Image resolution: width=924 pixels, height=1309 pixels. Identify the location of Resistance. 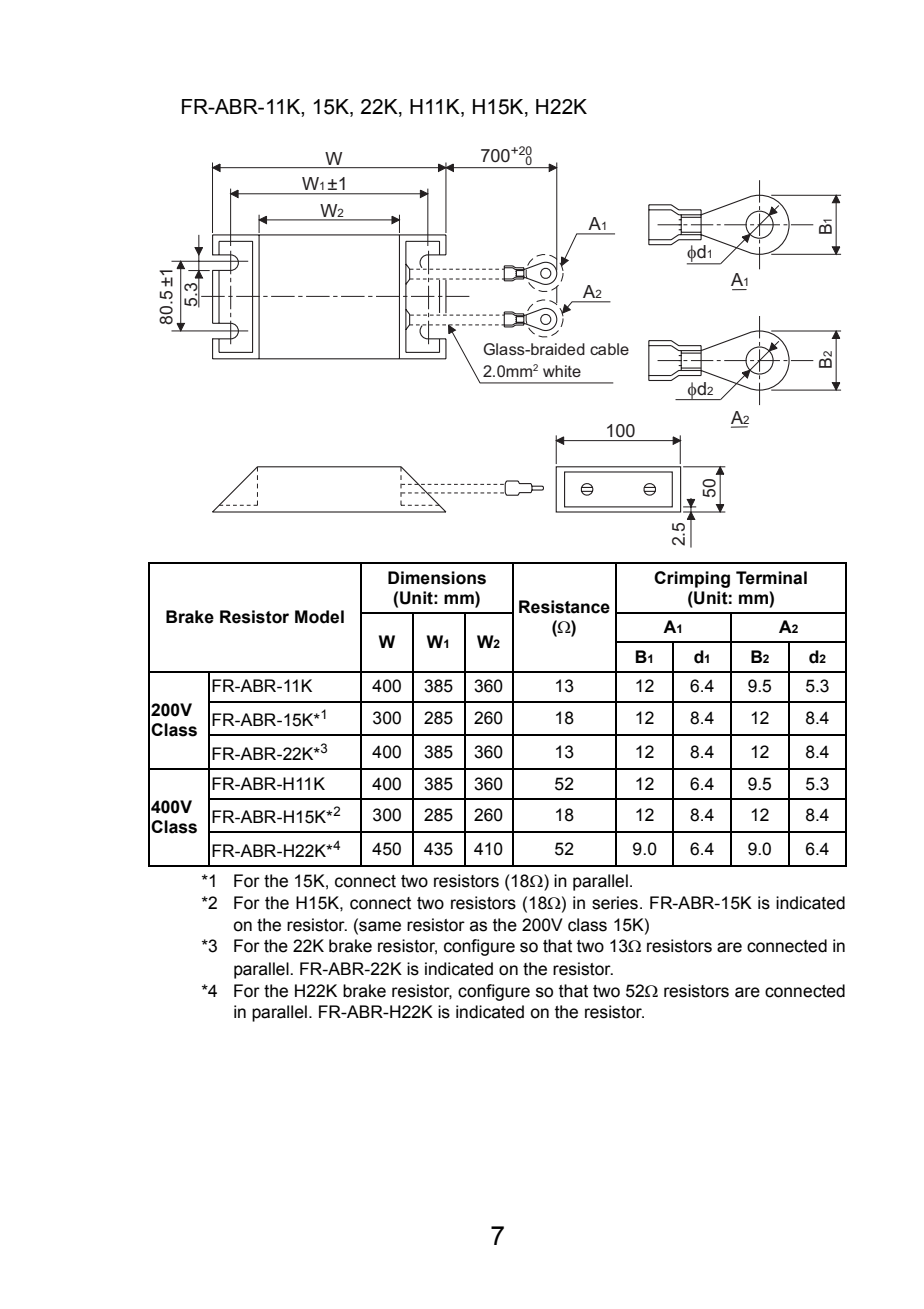
(564, 607).
